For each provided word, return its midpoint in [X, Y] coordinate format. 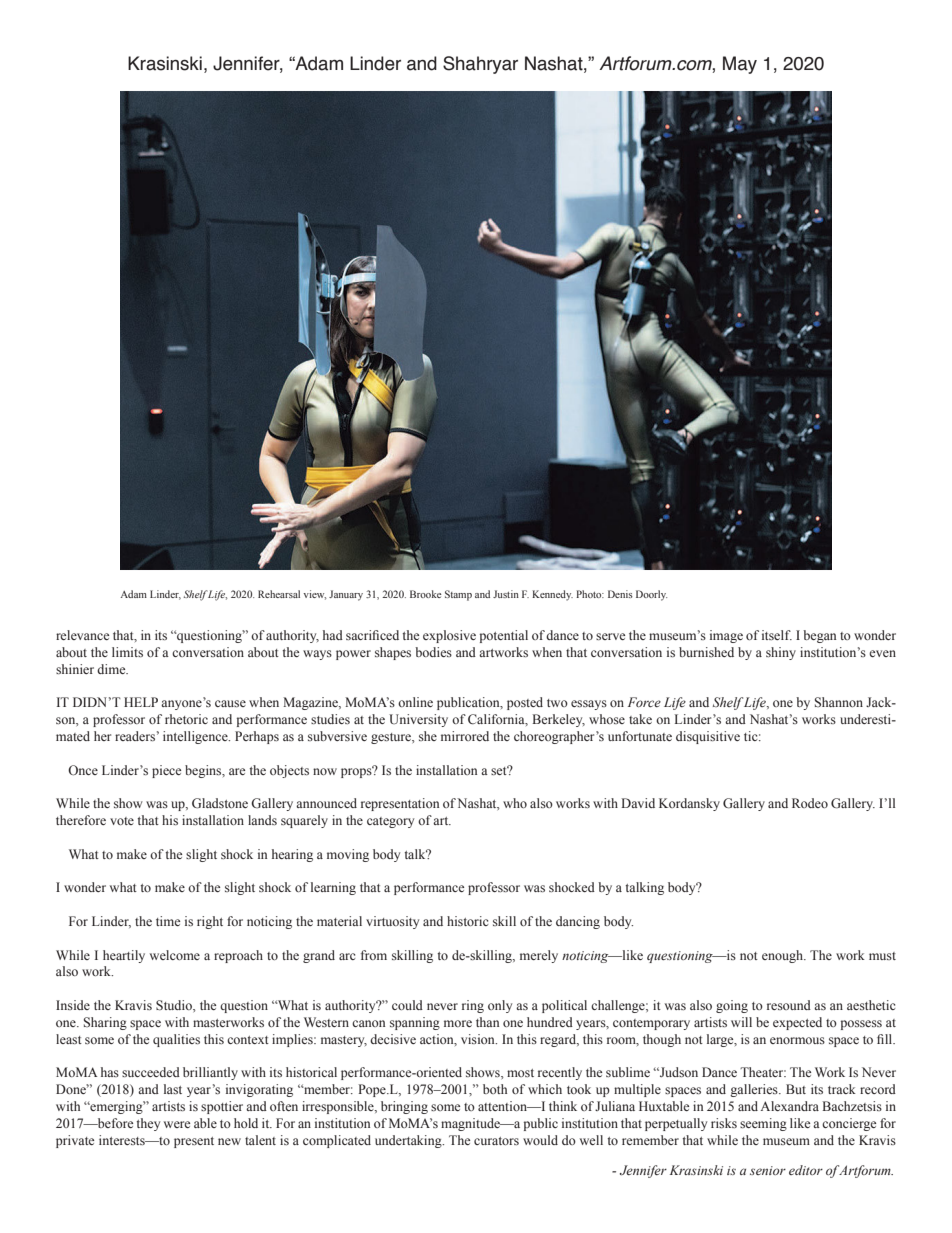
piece [166, 771]
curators [496, 1141]
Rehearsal [279, 594]
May [740, 65]
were [177, 1124]
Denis [620, 594]
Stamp [458, 595]
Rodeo [810, 803]
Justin [506, 594]
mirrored [465, 736]
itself [777, 635]
